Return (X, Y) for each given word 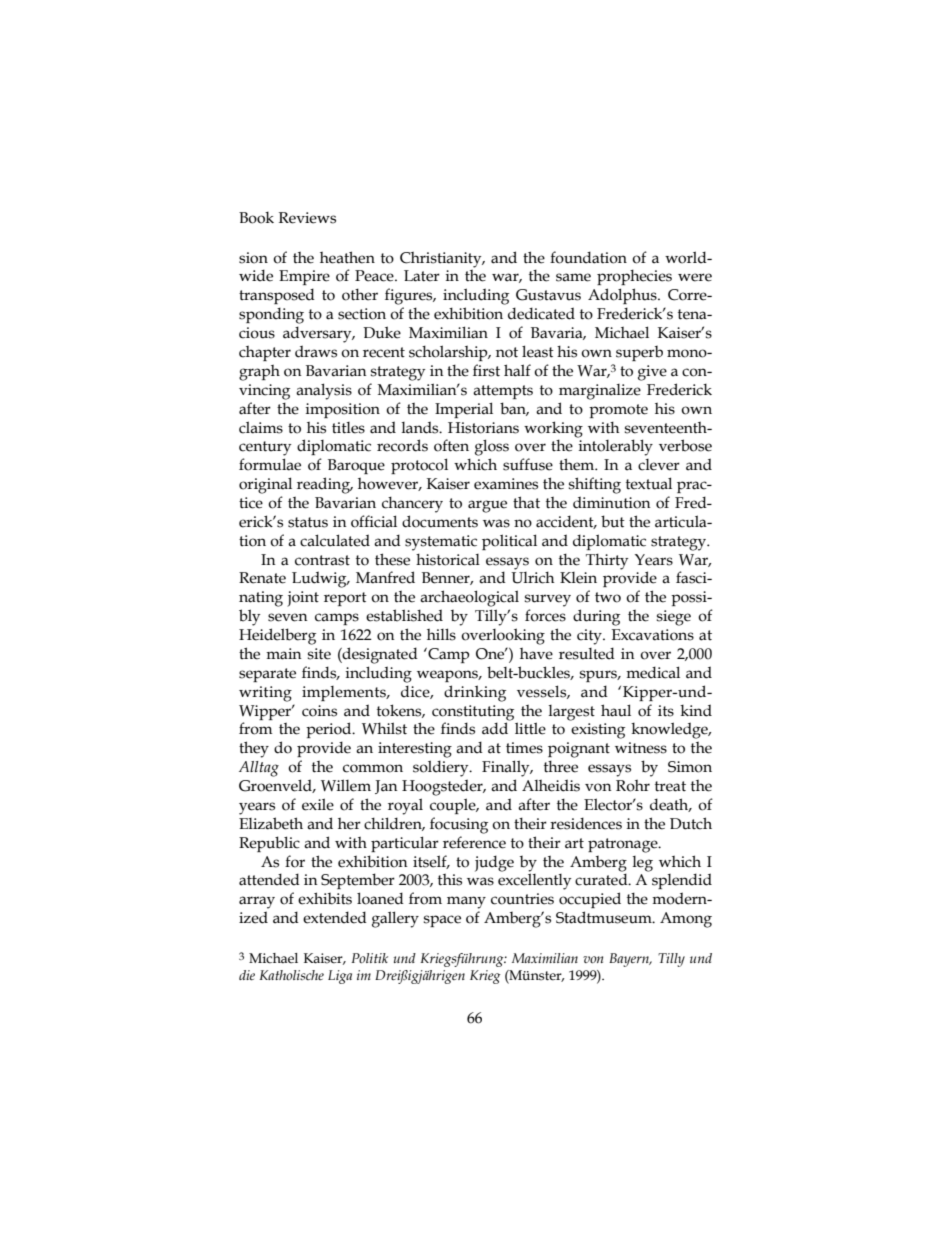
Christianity (442, 260)
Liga (340, 977)
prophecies (634, 277)
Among (686, 920)
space (442, 921)
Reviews (307, 218)
